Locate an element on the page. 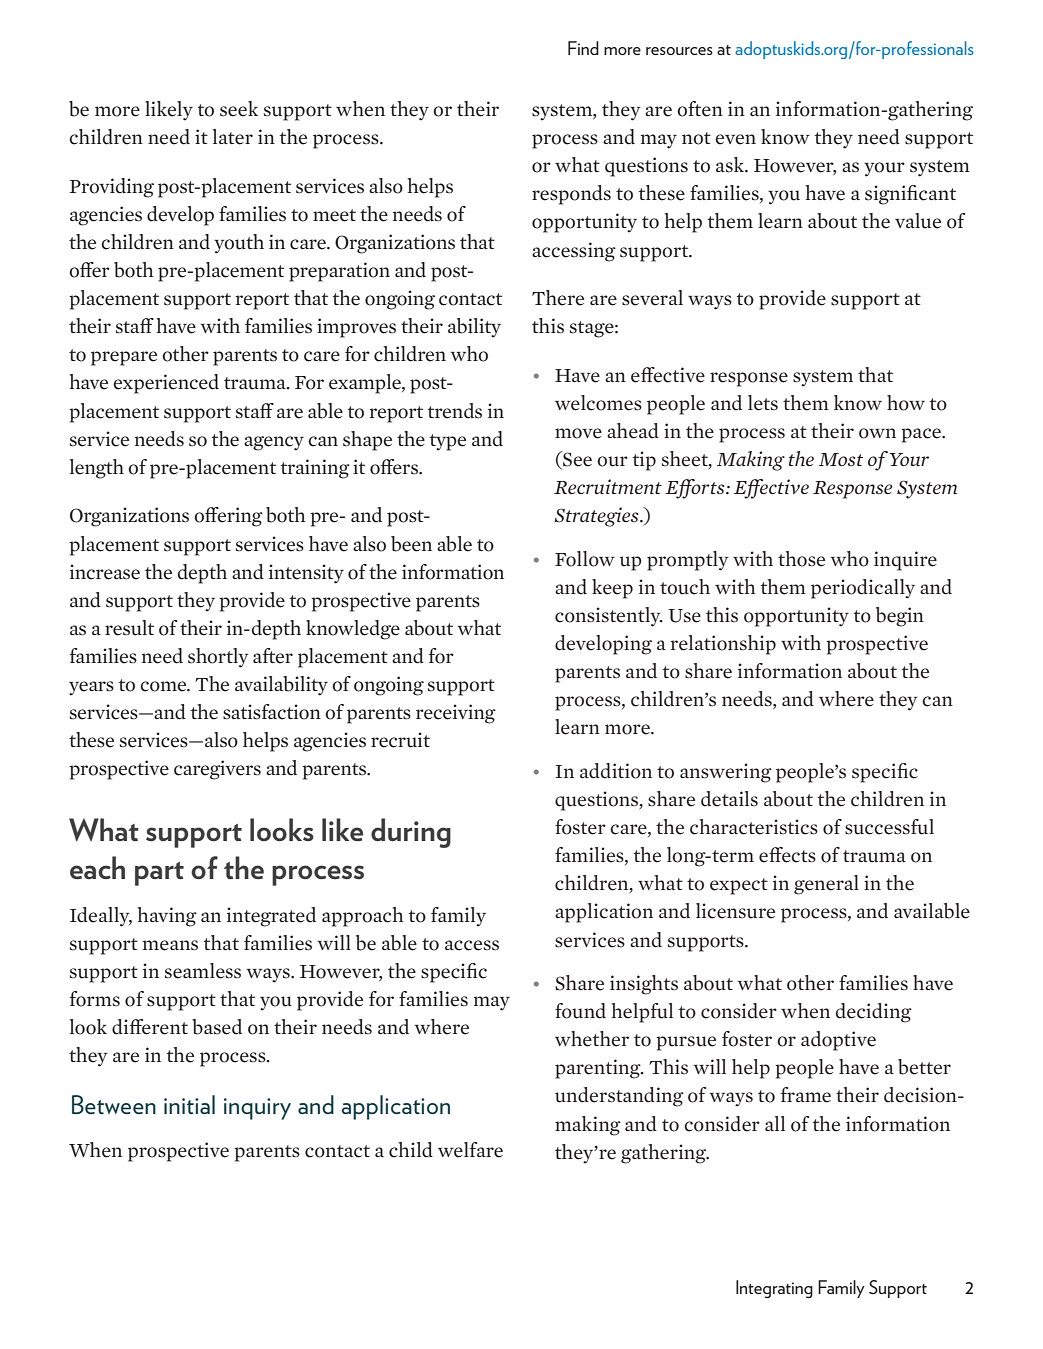 This image has height=1349, width=1043. agency is located at coordinates (274, 443).
